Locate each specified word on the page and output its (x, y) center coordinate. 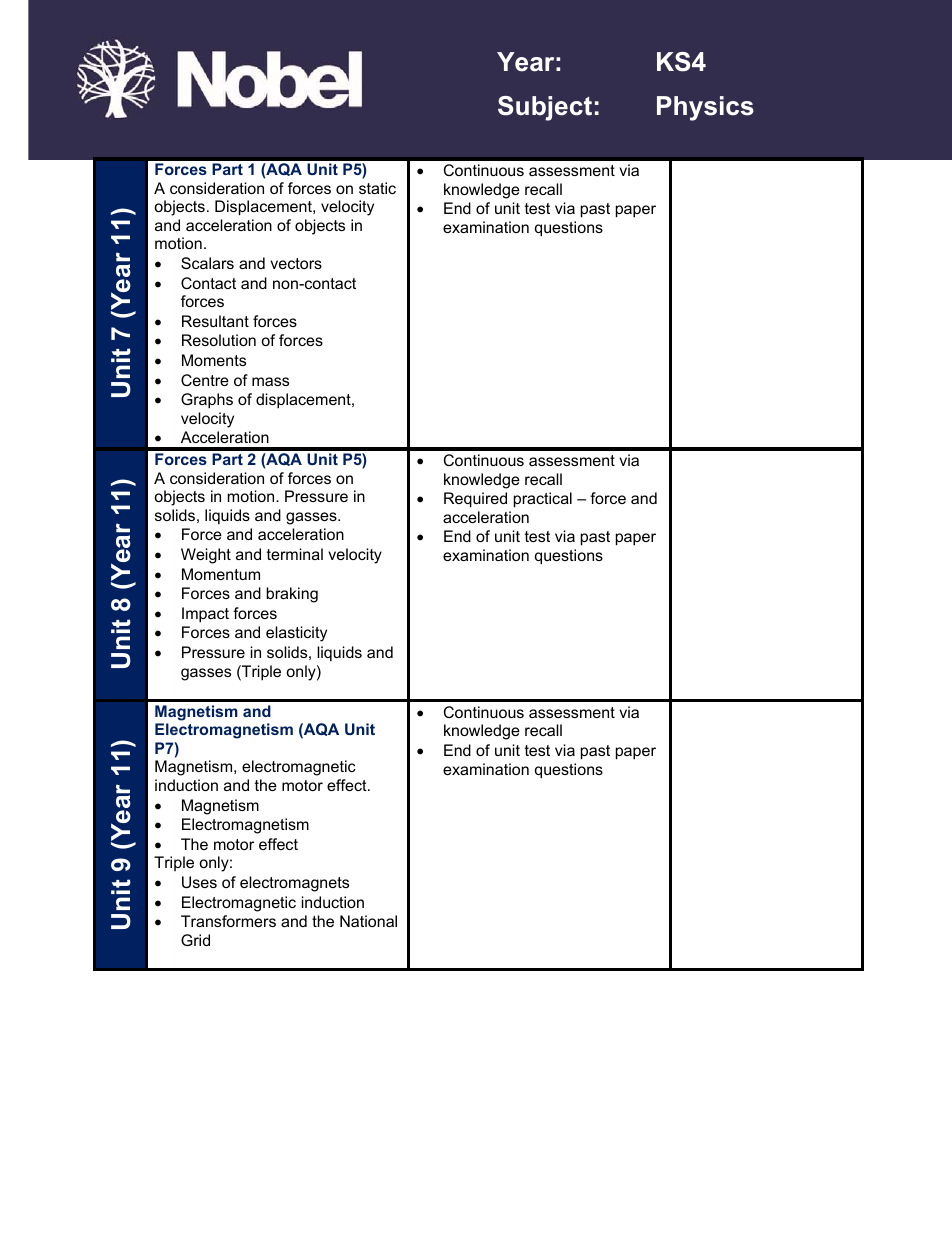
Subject (545, 108)
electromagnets (294, 884)
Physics (705, 108)
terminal (295, 554)
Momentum (221, 574)
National (368, 921)
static (377, 188)
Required (475, 500)
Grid (195, 940)
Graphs (207, 401)
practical (543, 500)
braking (292, 595)
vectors (296, 263)
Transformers (228, 921)
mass (270, 381)
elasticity (296, 634)
